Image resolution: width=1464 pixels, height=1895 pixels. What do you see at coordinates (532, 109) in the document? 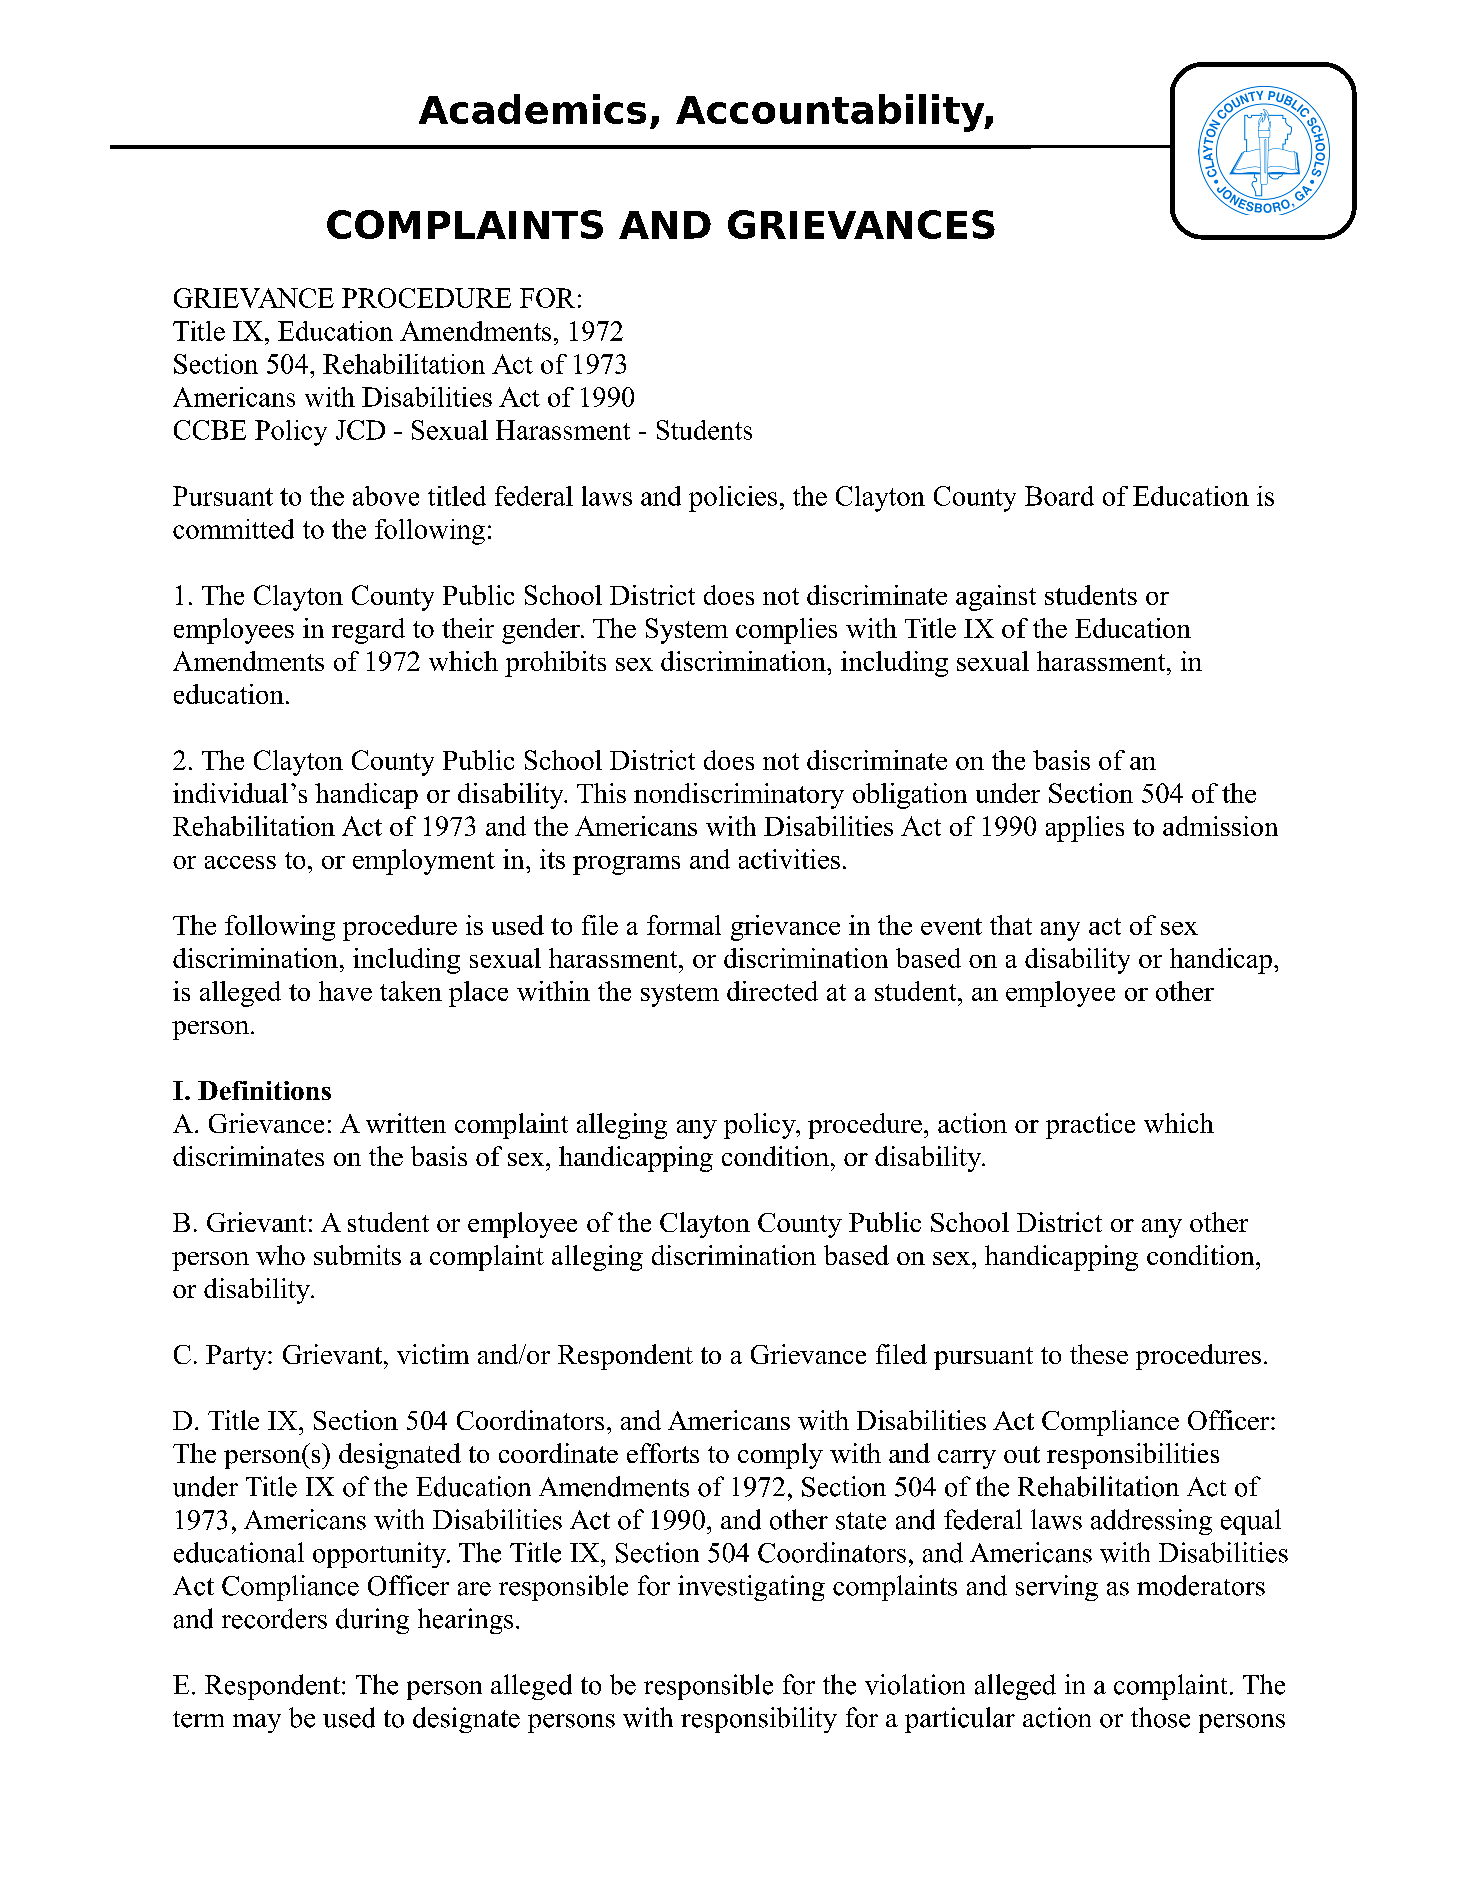
I see `Academics` at bounding box center [532, 109].
